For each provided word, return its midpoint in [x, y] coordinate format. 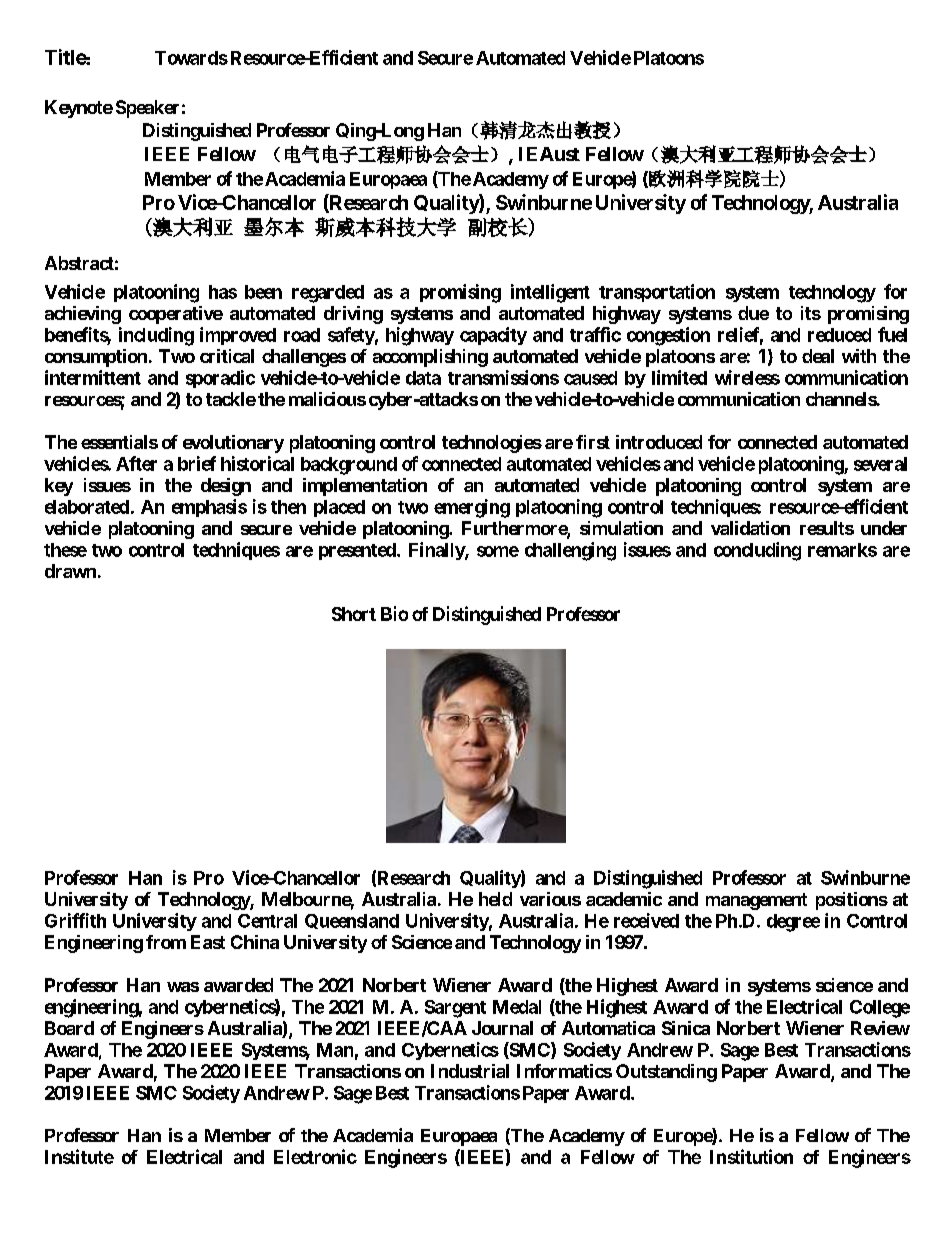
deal [818, 356]
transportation [657, 293]
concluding [757, 551]
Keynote [79, 109]
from [166, 942]
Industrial [470, 1071]
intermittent [93, 377]
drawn [70, 571]
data [423, 378]
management [756, 901]
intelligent [550, 293]
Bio [394, 613]
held [495, 899]
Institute [79, 1156]
